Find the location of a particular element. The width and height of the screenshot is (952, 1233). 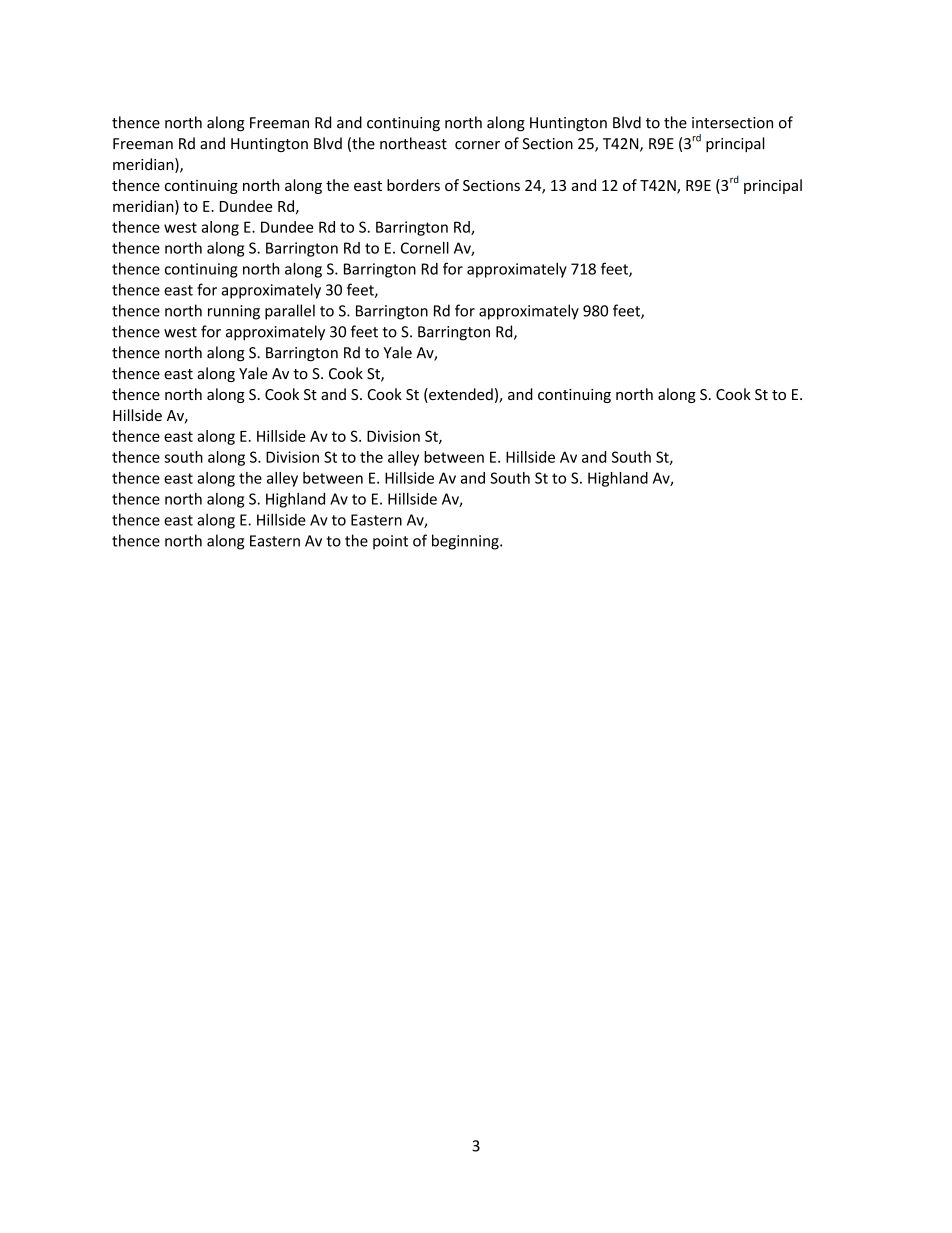

beginning is located at coordinates (466, 542).
